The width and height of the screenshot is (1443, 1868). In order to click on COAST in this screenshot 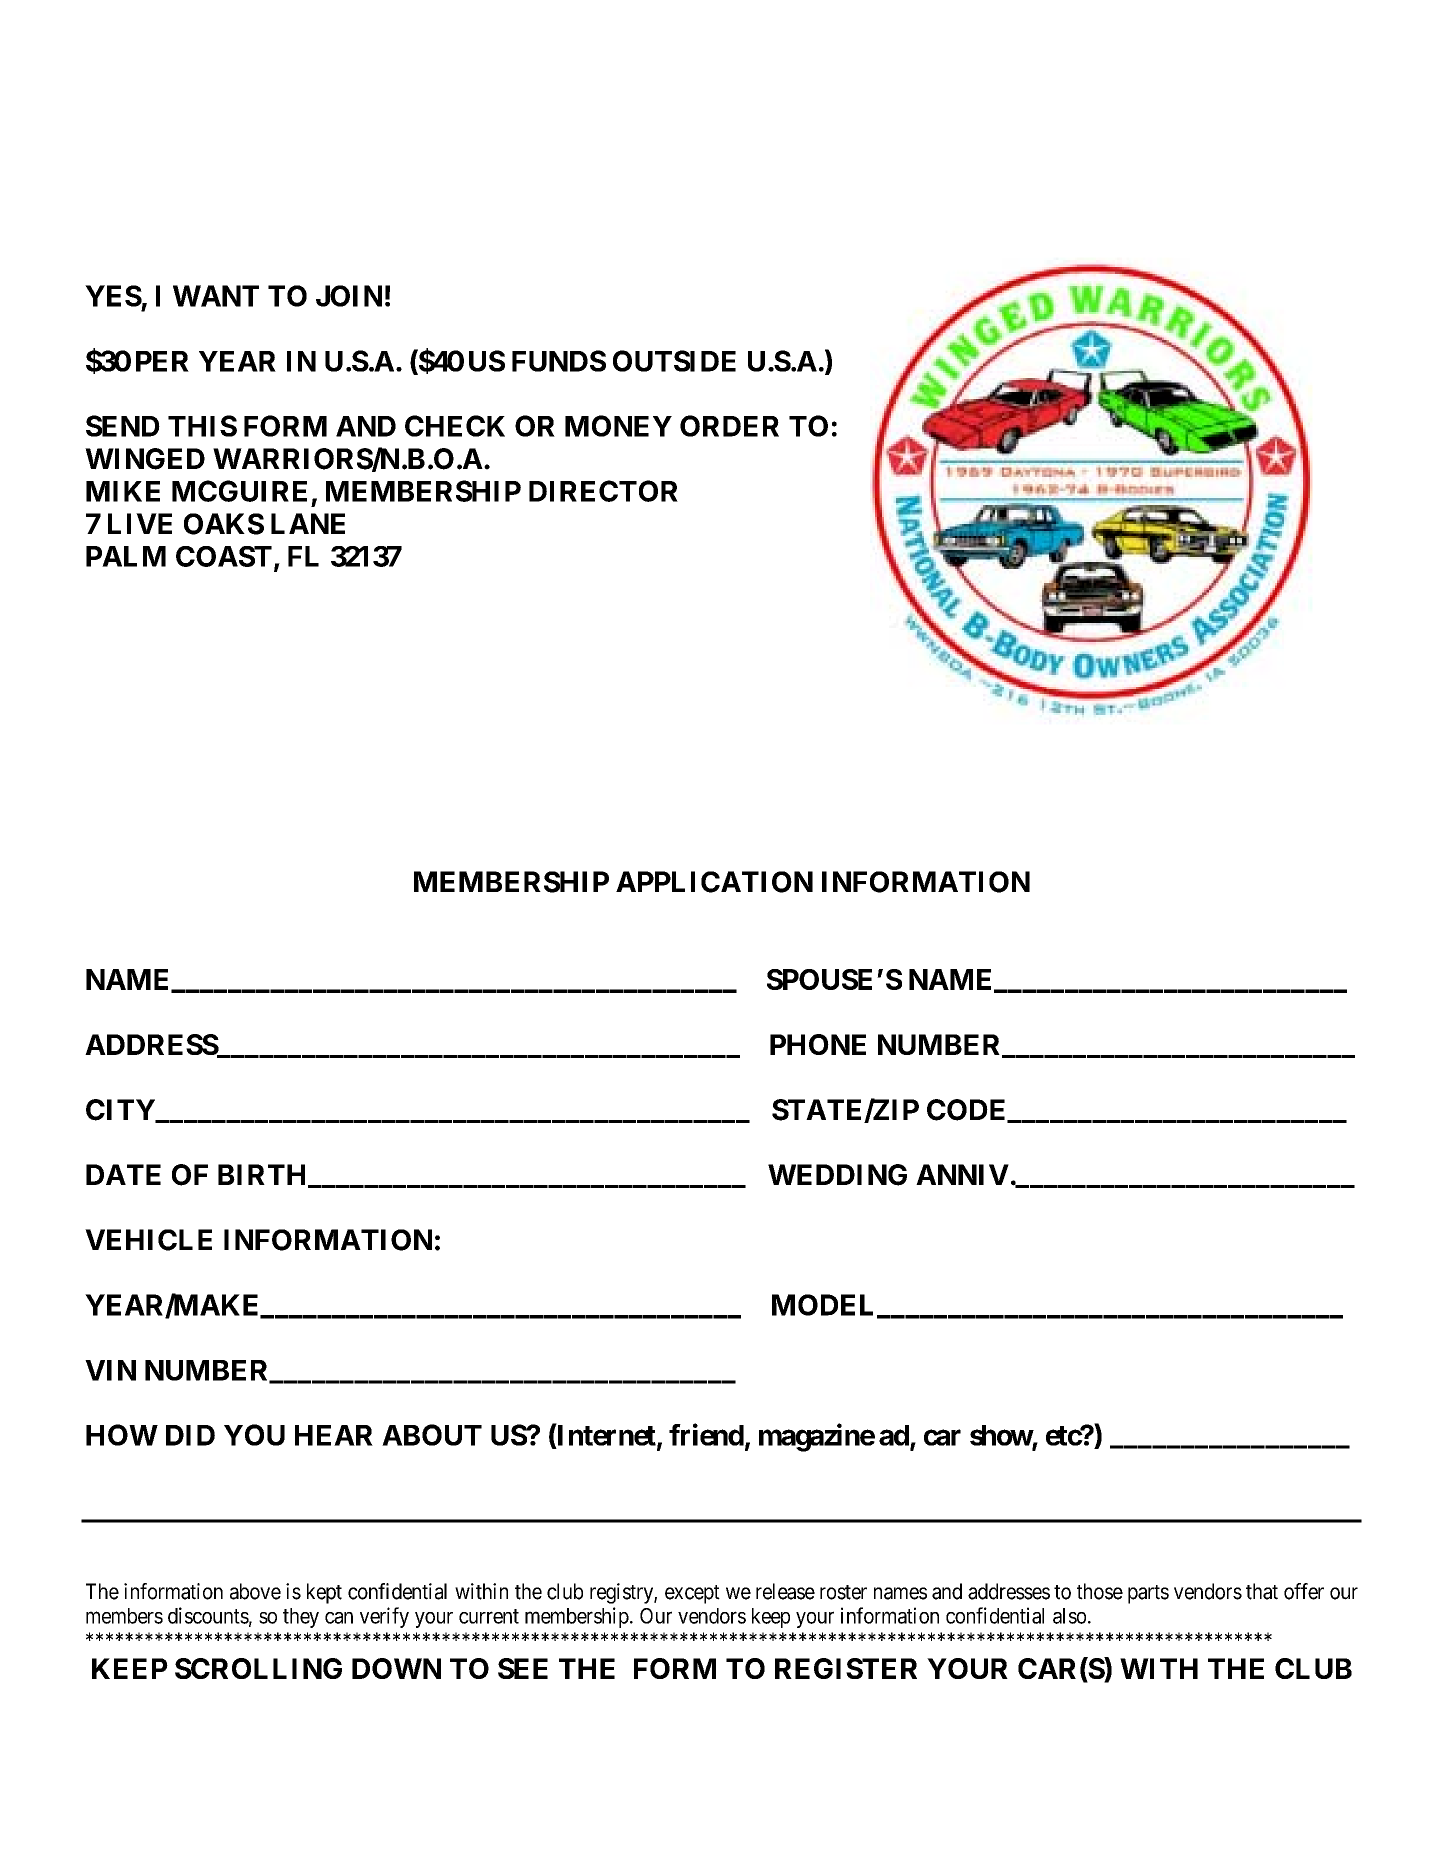, I will do `click(224, 556)`.
